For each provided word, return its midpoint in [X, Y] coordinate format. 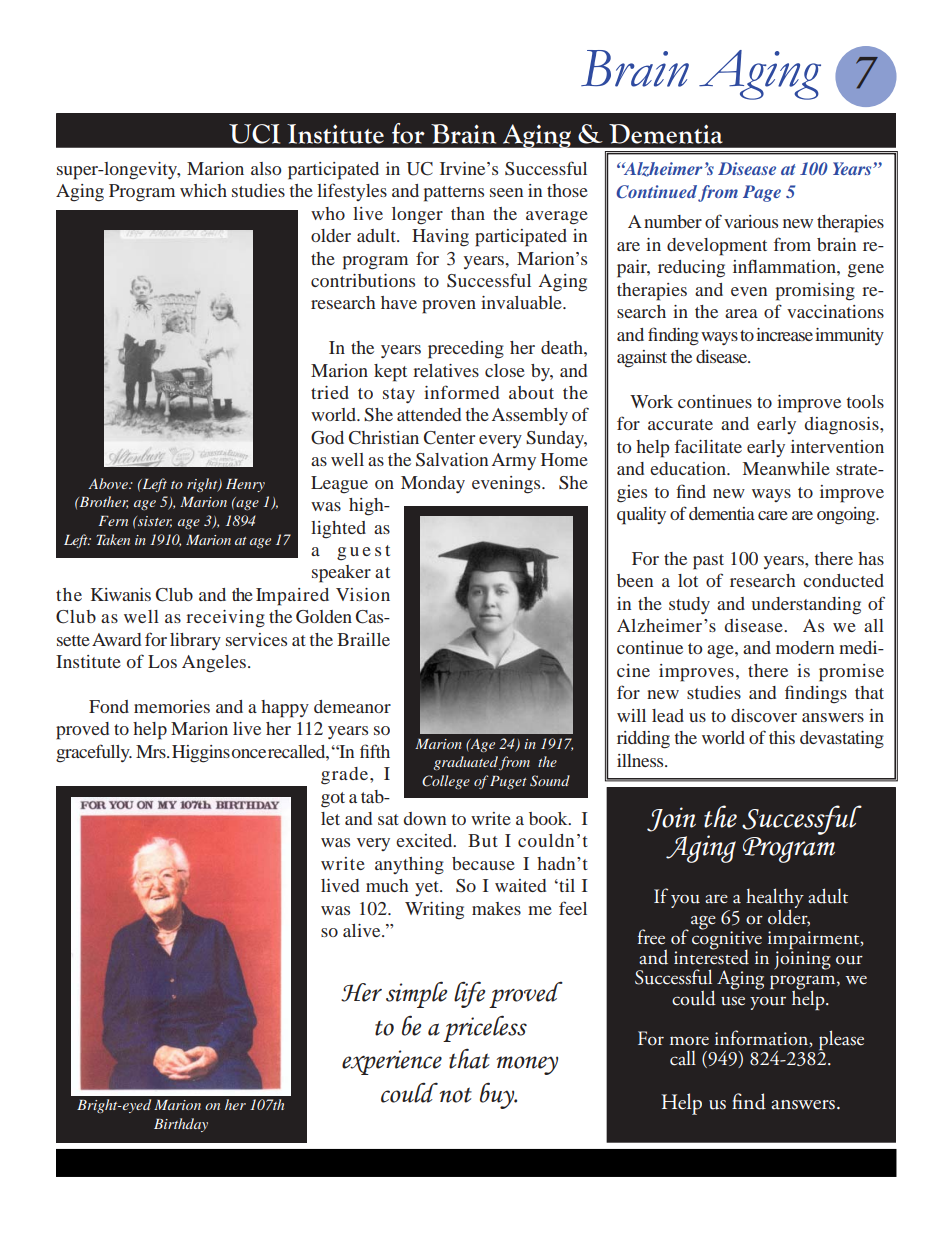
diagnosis [843, 426]
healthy [775, 899]
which [203, 190]
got [333, 800]
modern [805, 647]
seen [506, 192]
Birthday [181, 1125]
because [483, 863]
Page [762, 193]
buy [498, 1095]
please [841, 1041]
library [195, 641]
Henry [245, 485]
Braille [363, 639]
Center [449, 438]
